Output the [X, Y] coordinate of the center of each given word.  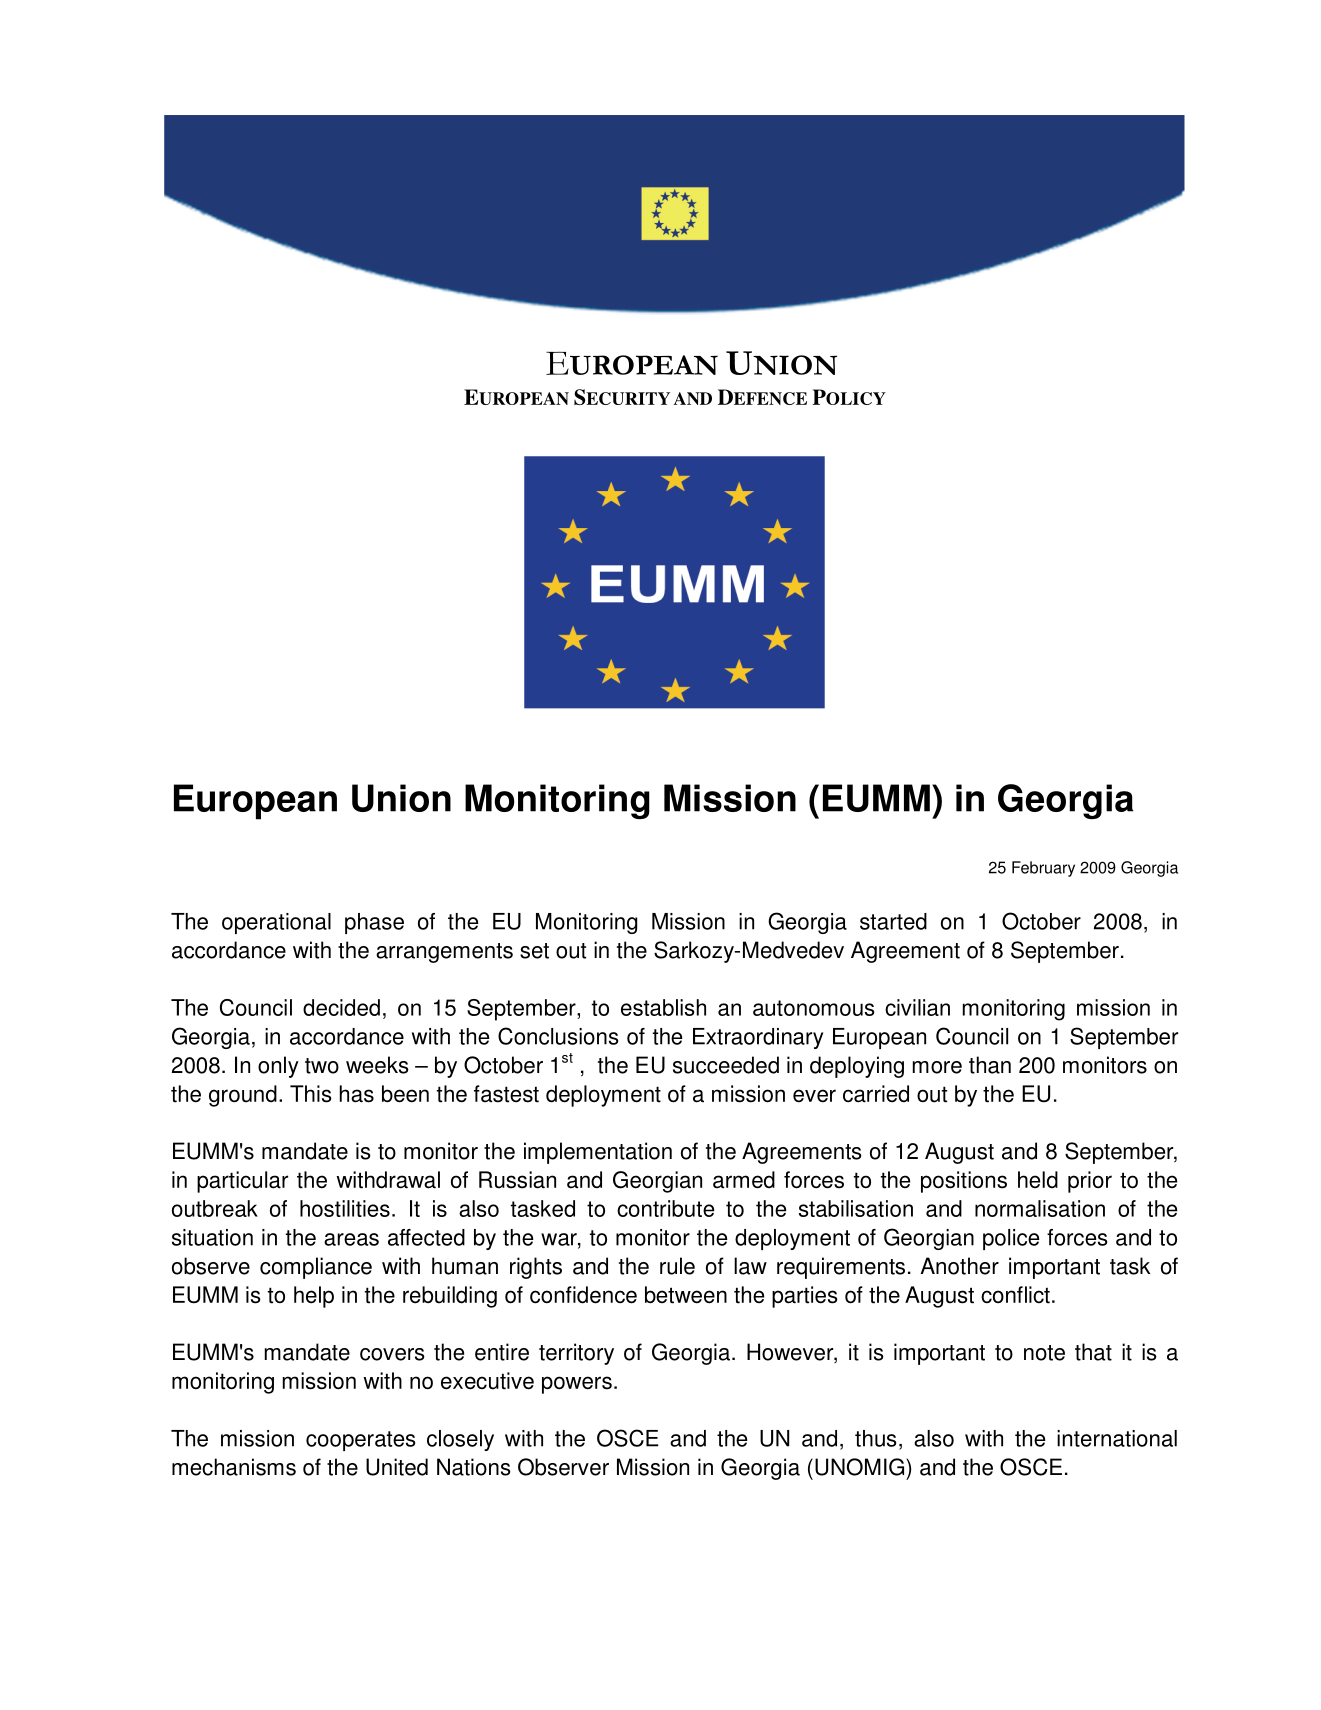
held [1038, 1180]
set [534, 951]
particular [242, 1182]
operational [276, 923]
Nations [474, 1467]
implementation [598, 1153]
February [1043, 869]
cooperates [360, 1441]
